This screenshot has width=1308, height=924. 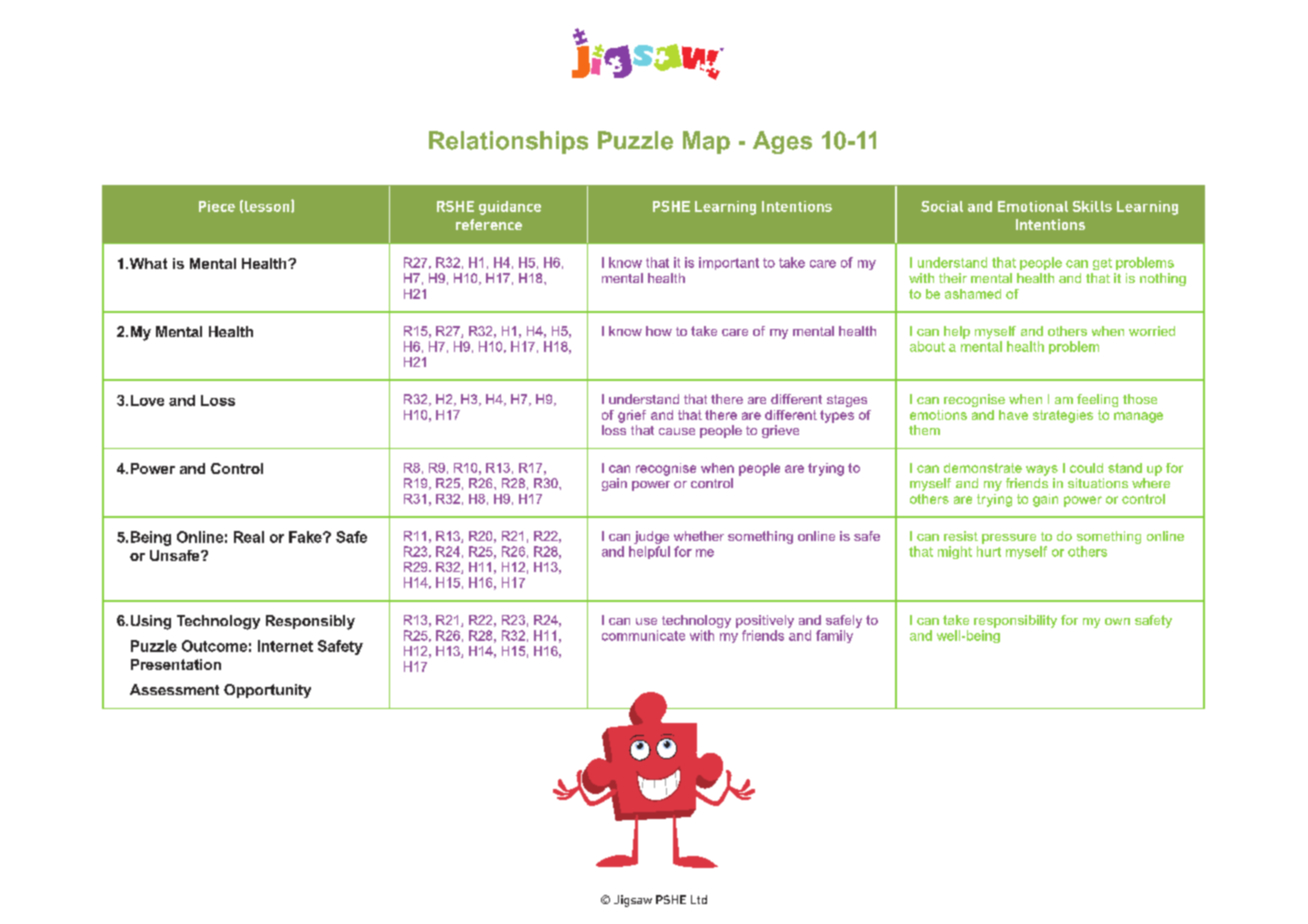 I want to click on communicate, so click(x=643, y=635).
